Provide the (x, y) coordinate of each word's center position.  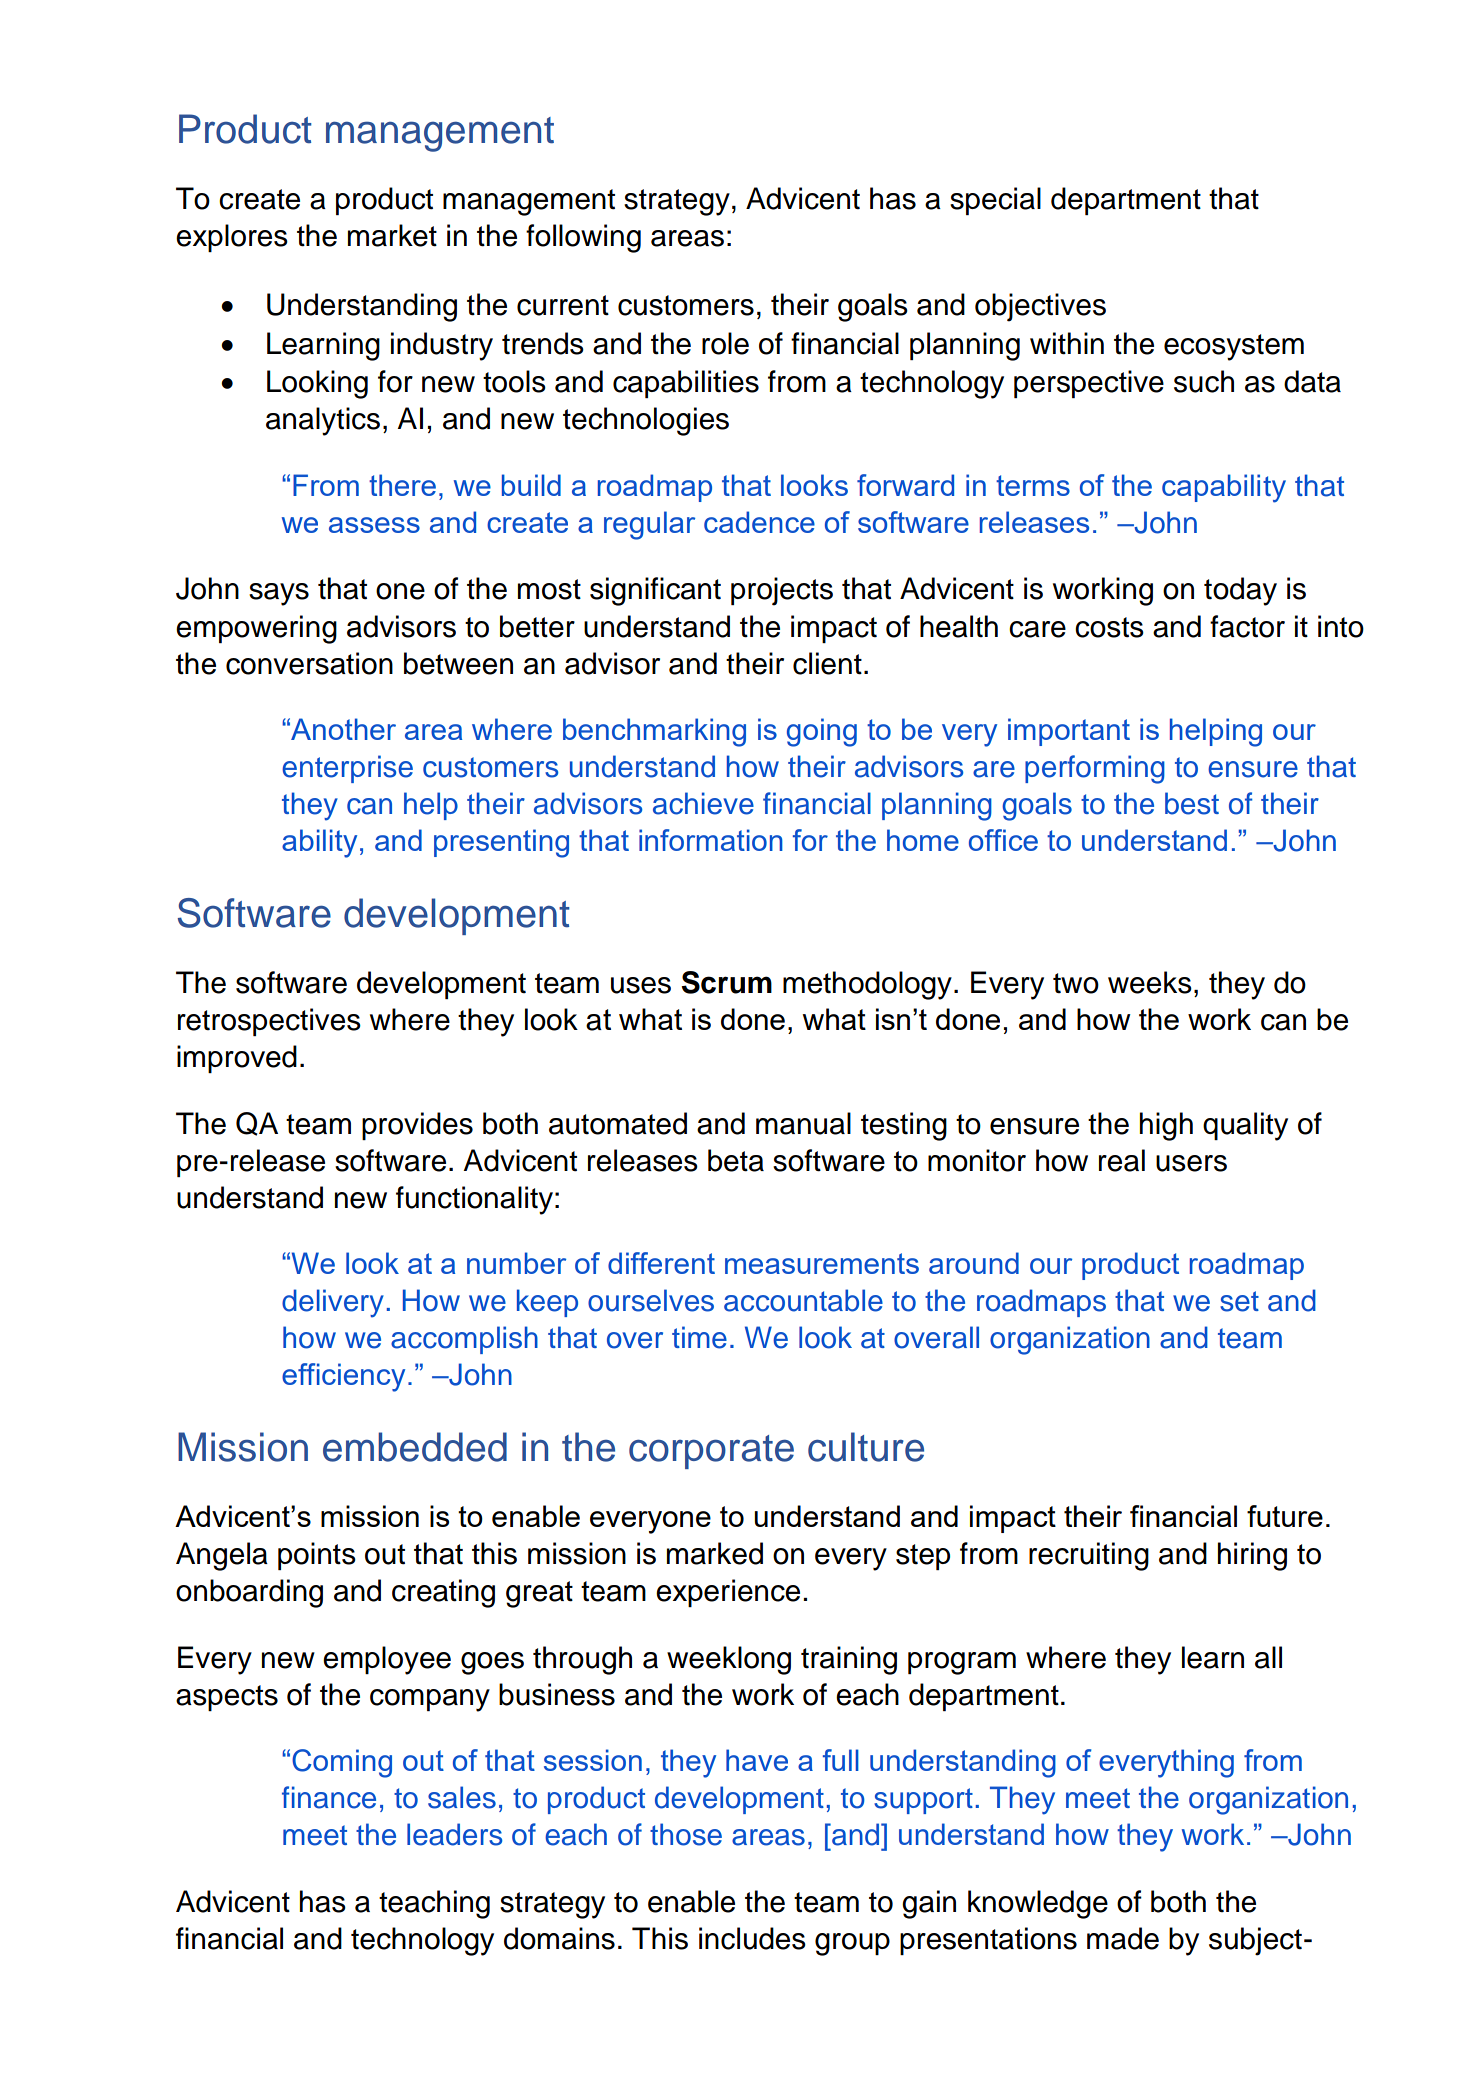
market (392, 235)
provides (417, 1126)
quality (1245, 1126)
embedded (415, 1447)
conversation (309, 663)
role (725, 343)
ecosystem (1234, 347)
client (827, 663)
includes (752, 1938)
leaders (454, 1834)
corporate (711, 1452)
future (1285, 1516)
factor (1247, 626)
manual (803, 1123)
